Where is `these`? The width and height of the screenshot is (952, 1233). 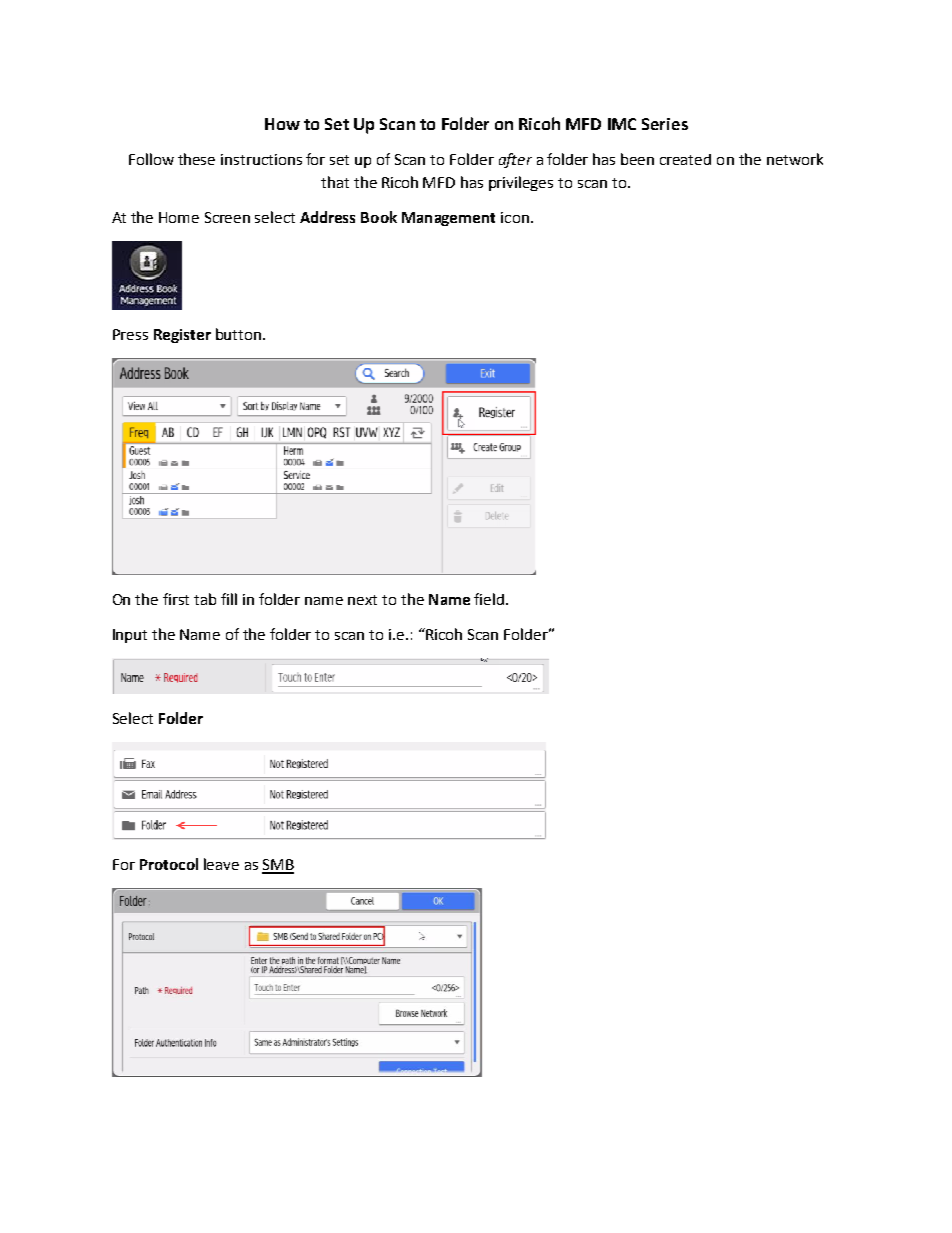
these is located at coordinates (196, 159).
